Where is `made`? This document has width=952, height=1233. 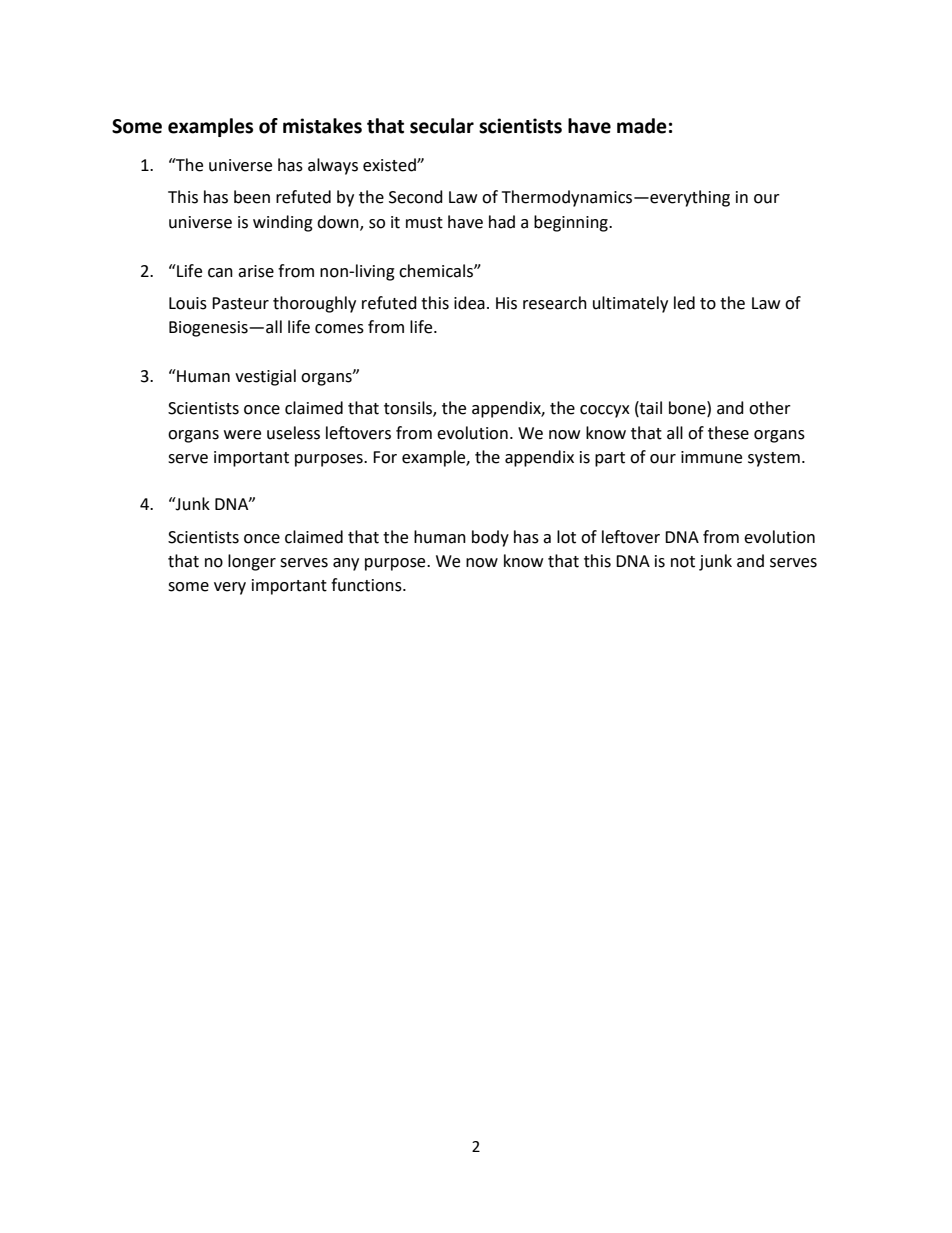
made is located at coordinates (642, 126).
